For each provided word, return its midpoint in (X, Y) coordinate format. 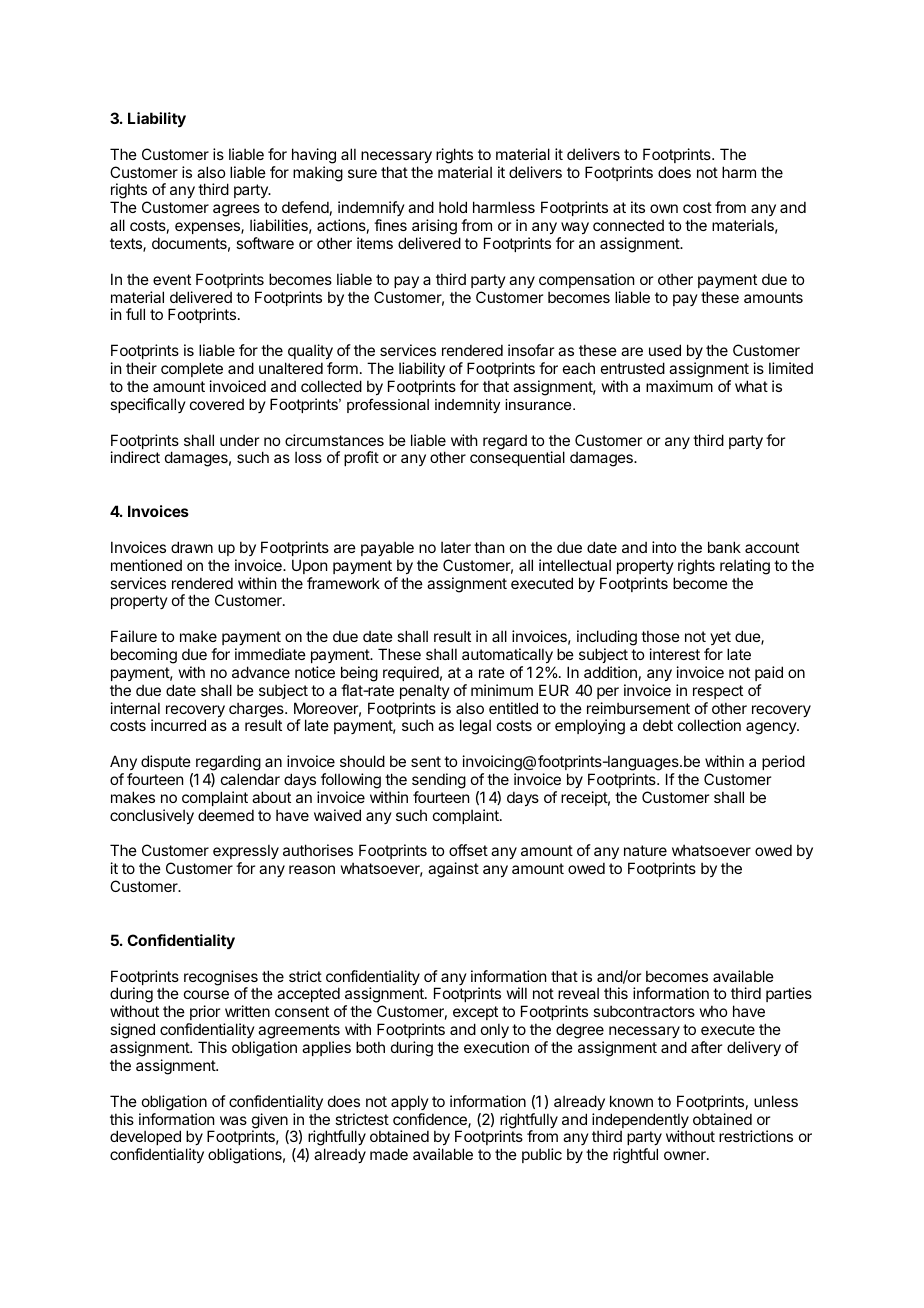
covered (217, 404)
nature (645, 850)
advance (261, 672)
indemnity (467, 406)
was (233, 1120)
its (638, 207)
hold (453, 207)
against (453, 870)
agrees (236, 212)
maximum (679, 386)
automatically (507, 655)
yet (720, 638)
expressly (246, 853)
